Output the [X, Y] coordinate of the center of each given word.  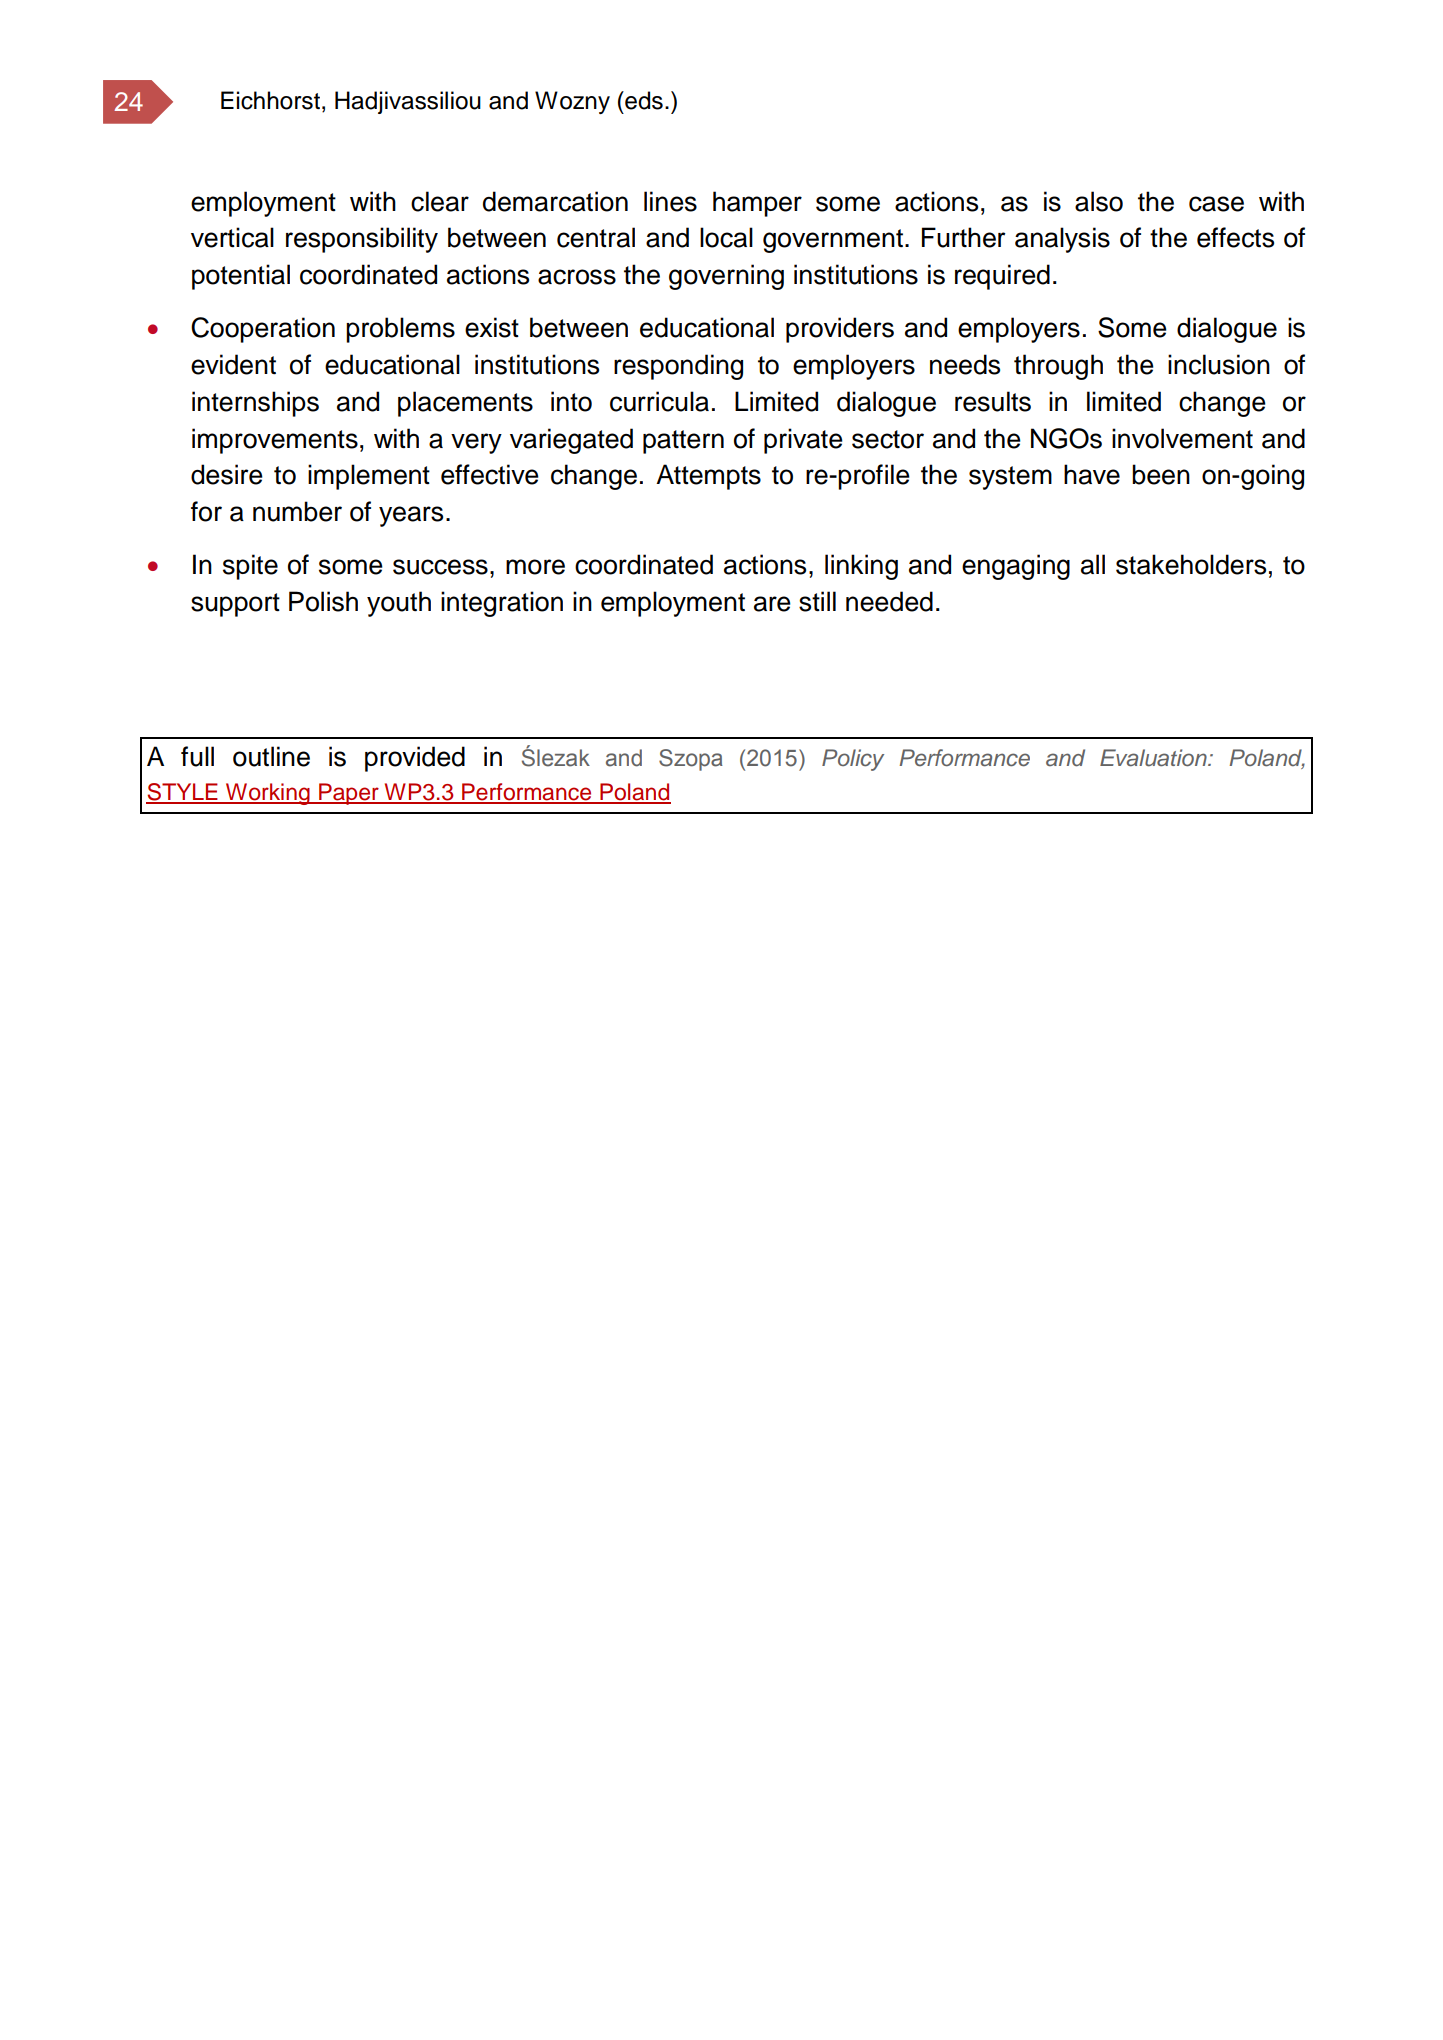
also [1099, 201]
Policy [853, 760]
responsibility [362, 240]
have [1092, 474]
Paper [349, 794]
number [297, 511]
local [726, 237]
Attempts [708, 477]
